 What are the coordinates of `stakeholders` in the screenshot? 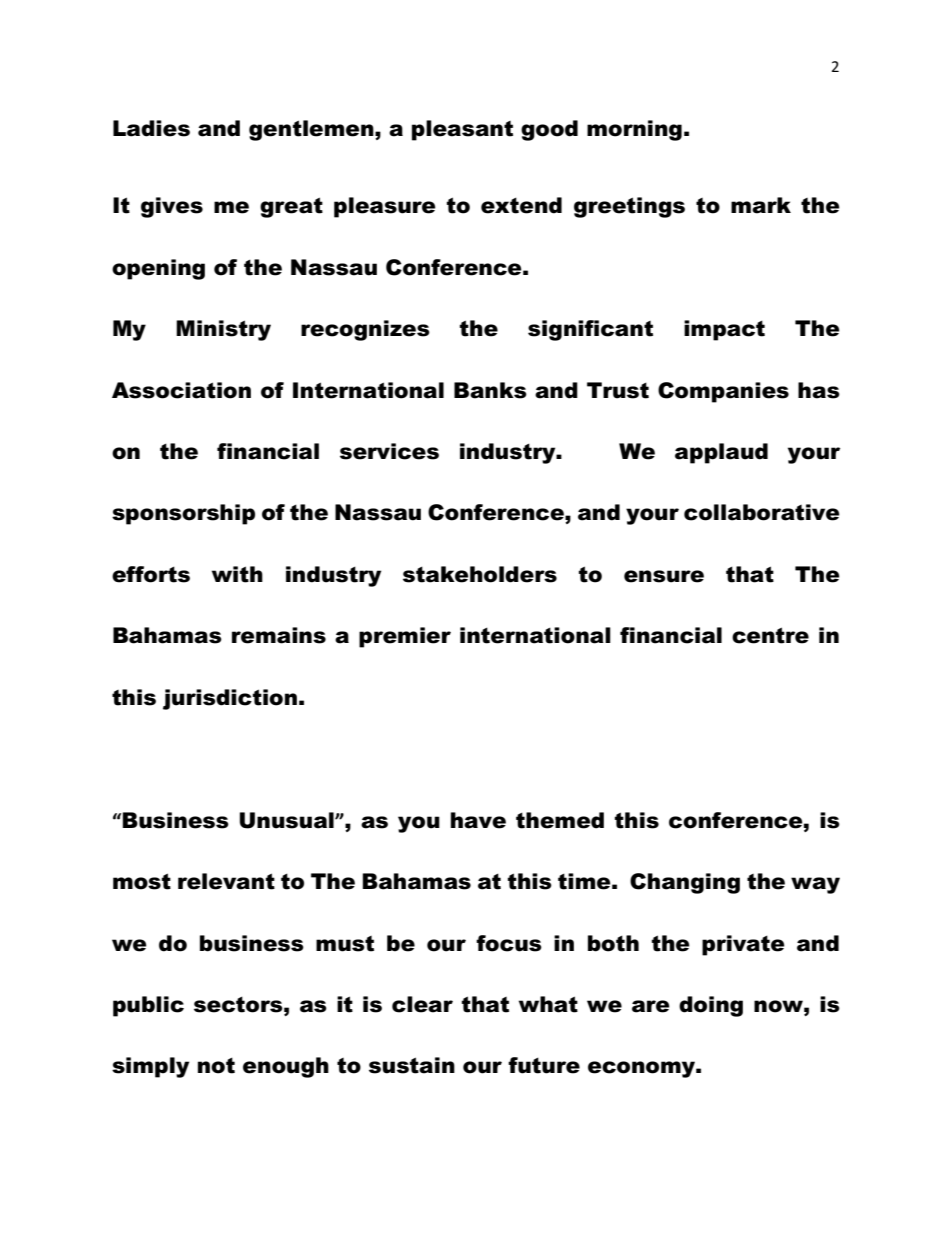 It's located at (480, 574).
